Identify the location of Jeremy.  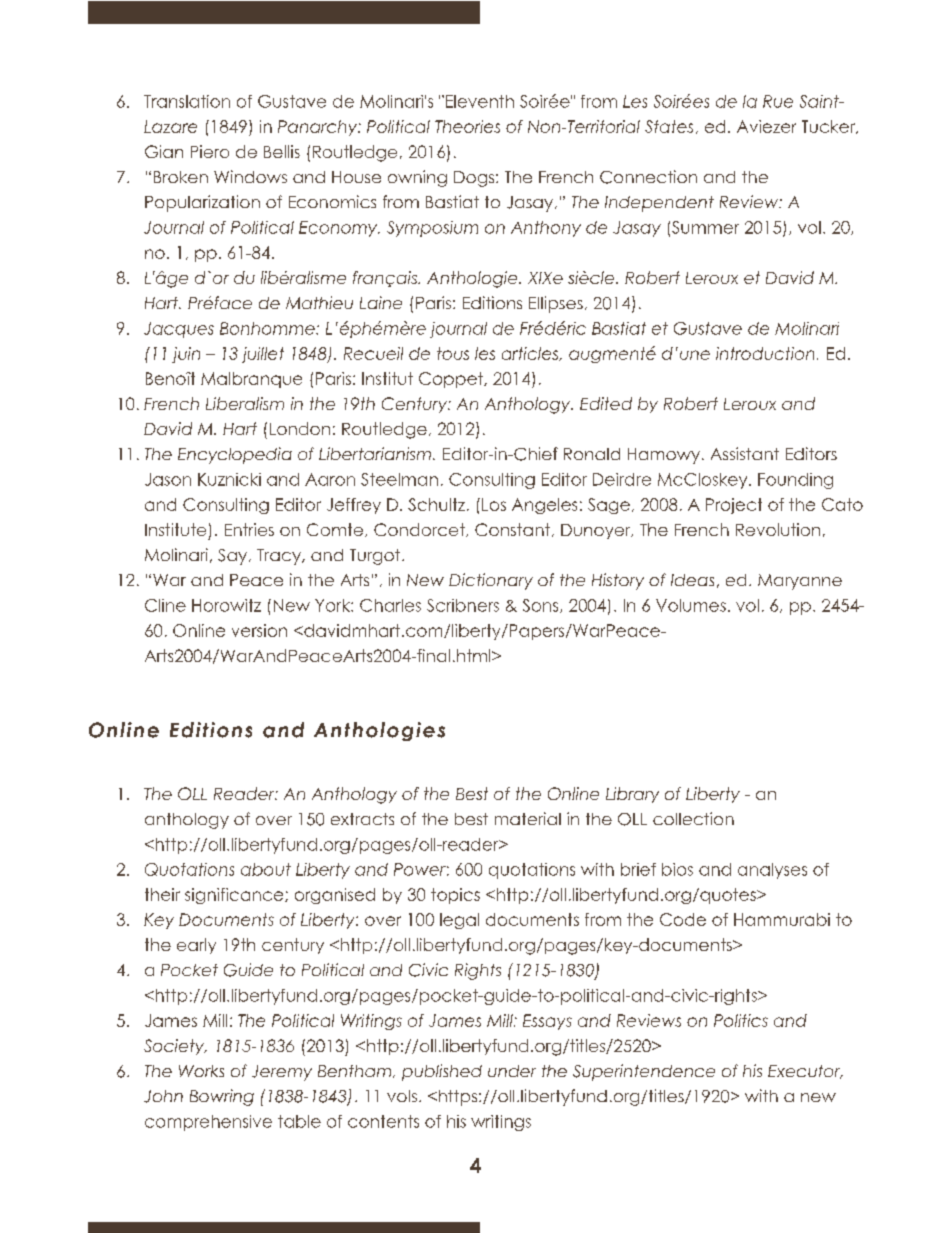
(282, 1073).
